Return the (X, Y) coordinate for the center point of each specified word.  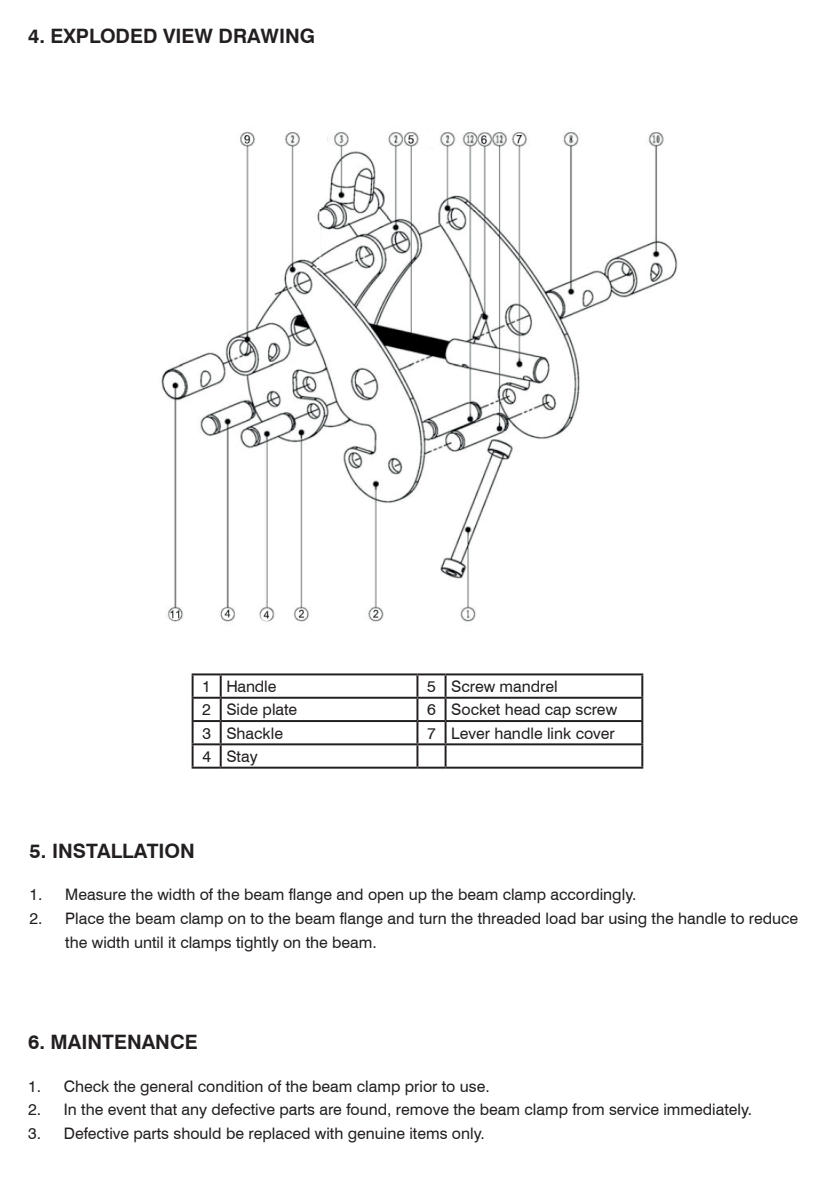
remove (422, 1110)
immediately (707, 1111)
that (163, 1109)
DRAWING (266, 35)
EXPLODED (104, 35)
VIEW (188, 35)
